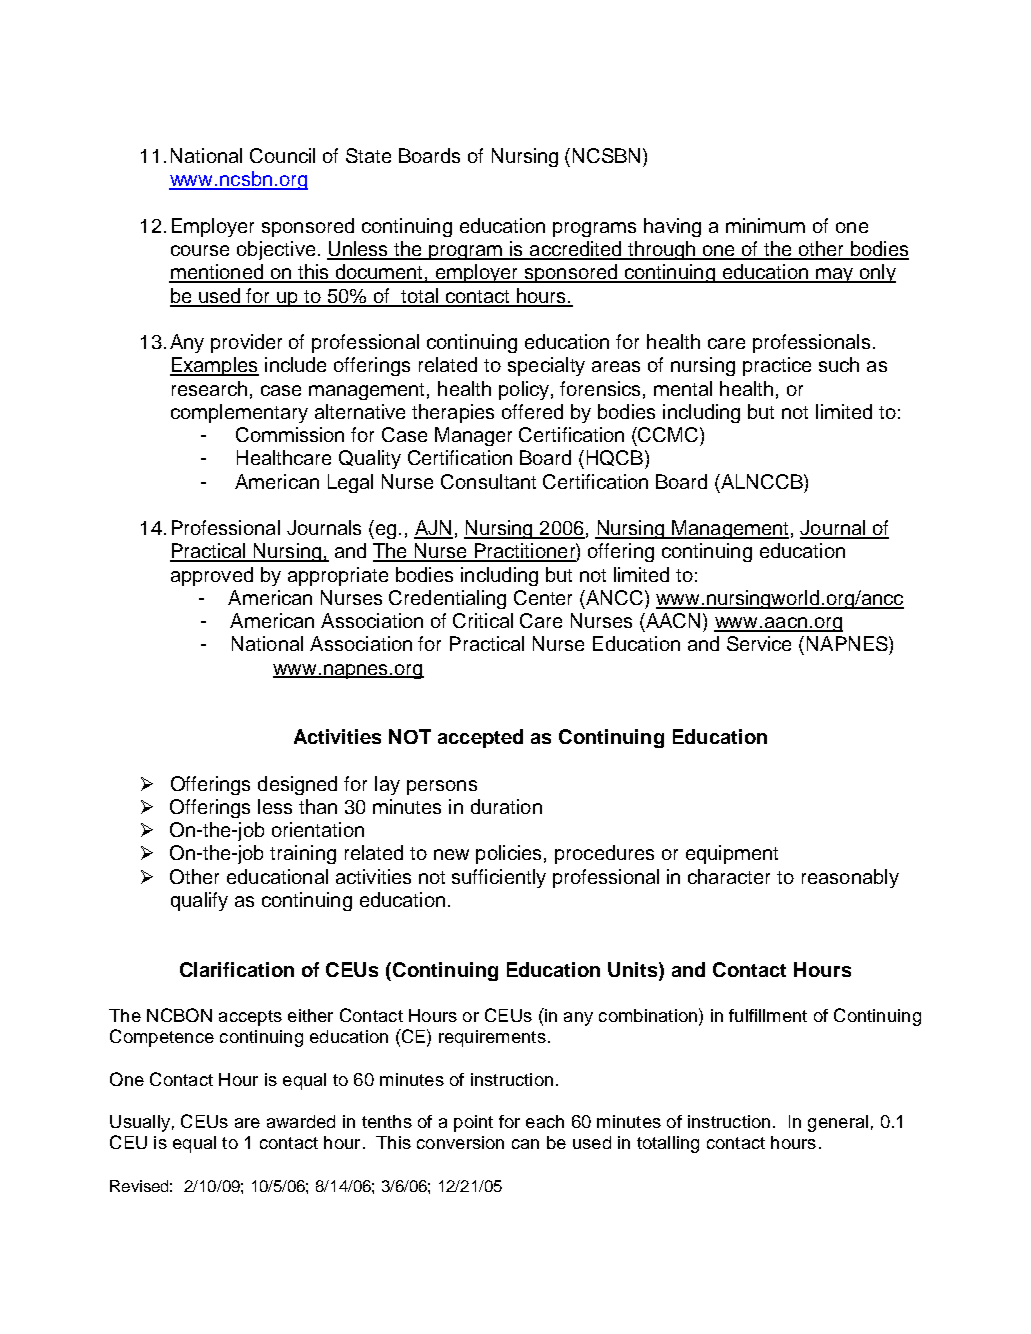  What do you see at coordinates (212, 576) in the page?
I see `approved` at bounding box center [212, 576].
